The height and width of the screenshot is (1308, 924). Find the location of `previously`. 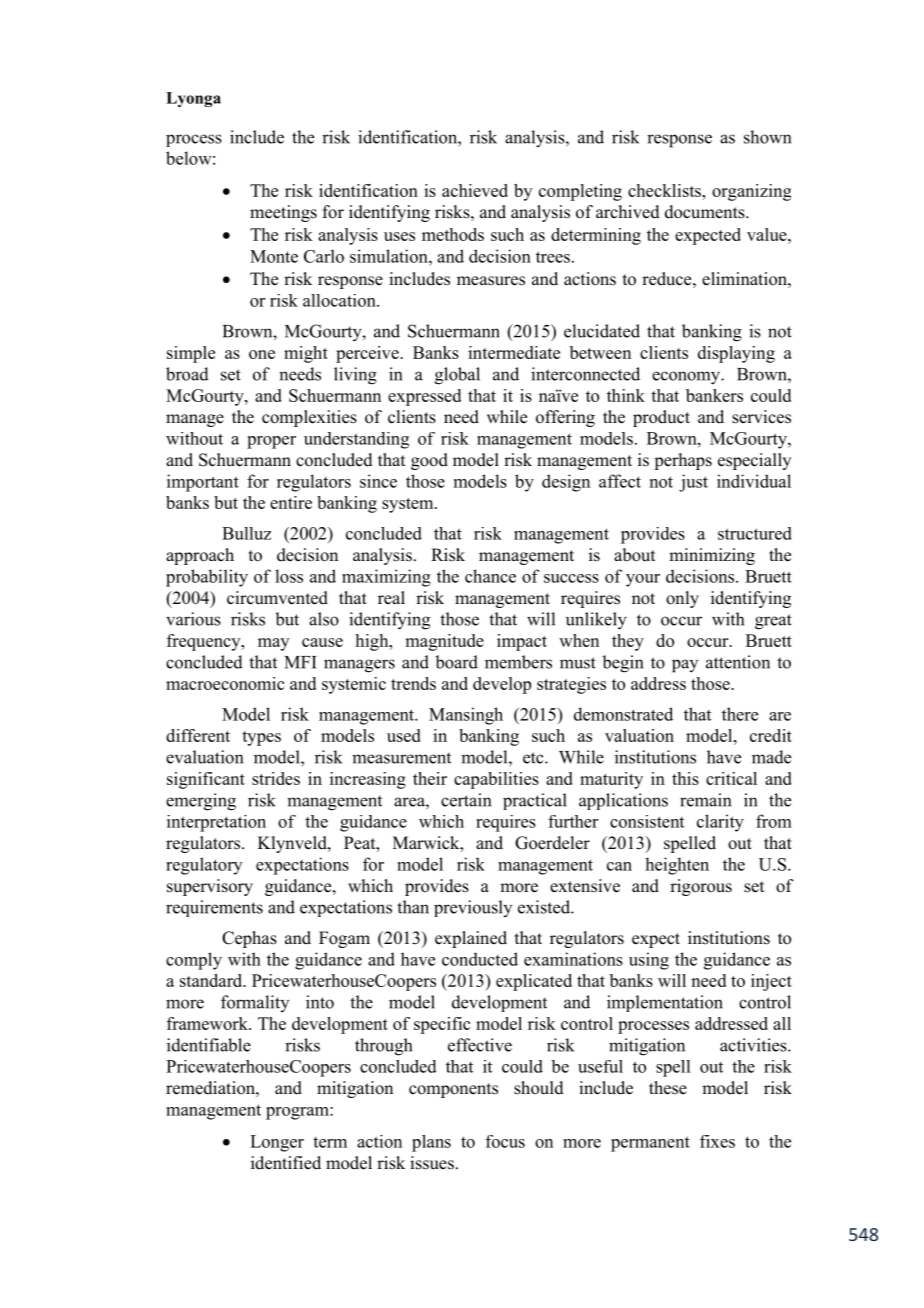

previously is located at coordinates (473, 908).
